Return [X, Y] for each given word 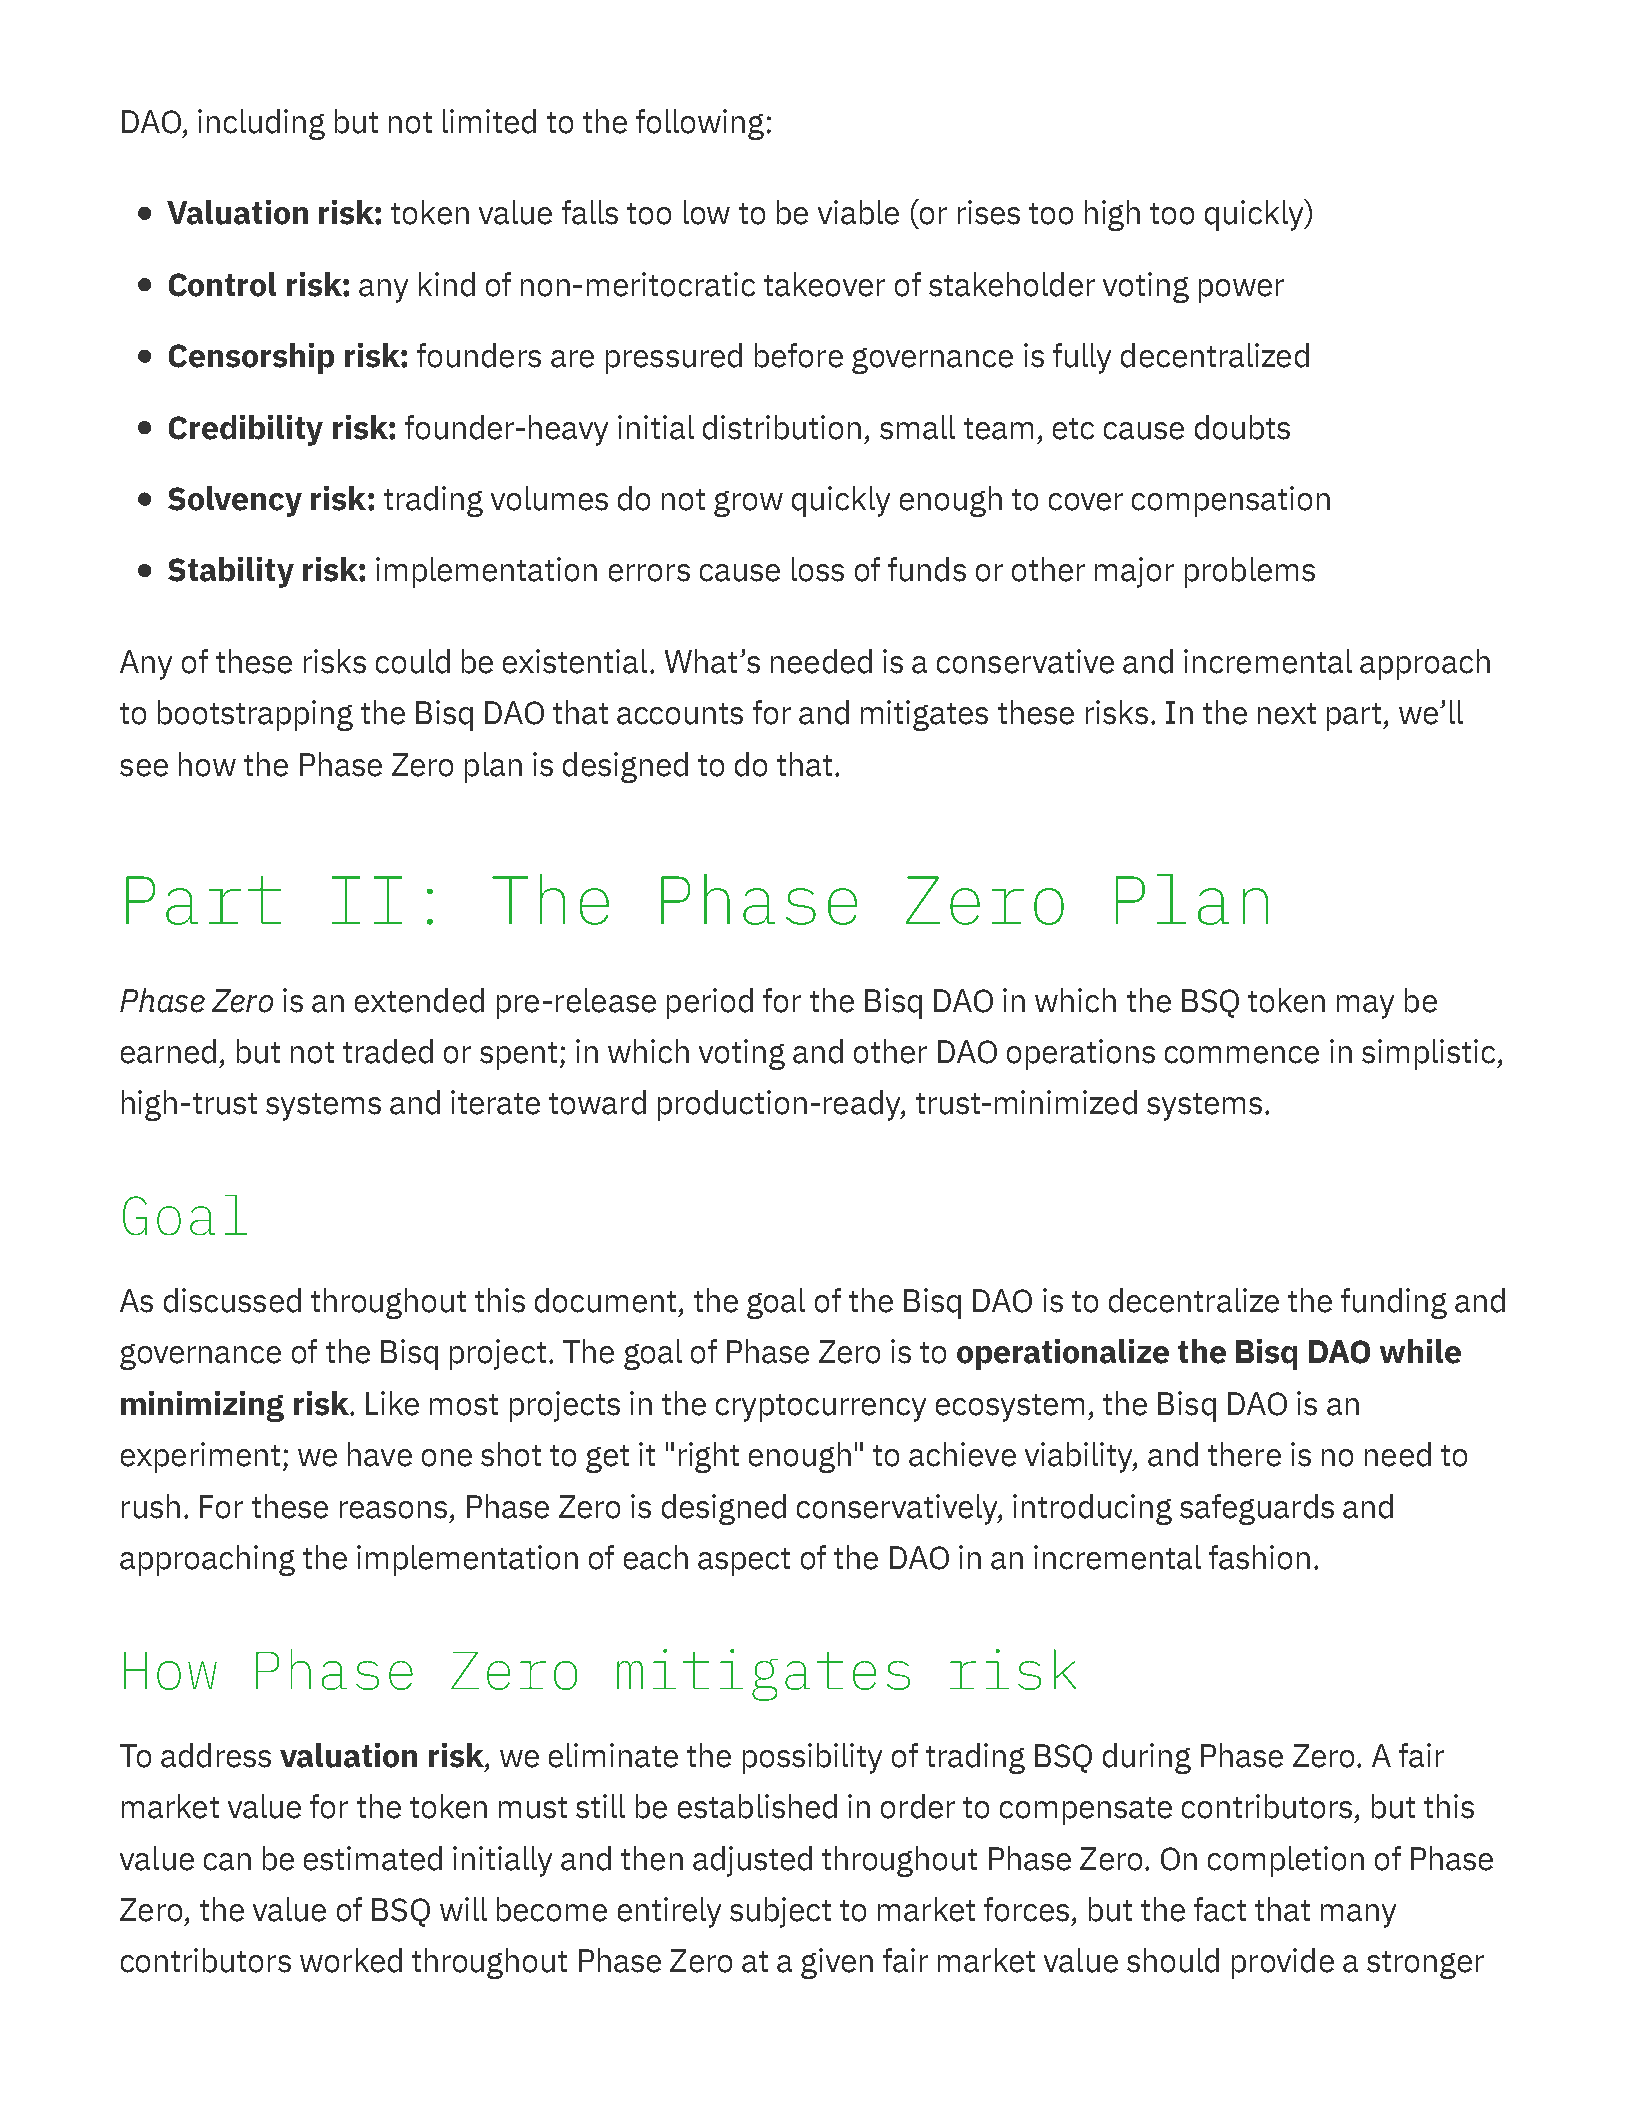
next [1287, 714]
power [1241, 291]
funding [1394, 1303]
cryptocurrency [821, 1408]
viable [858, 212]
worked [351, 1960]
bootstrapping [255, 715]
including [261, 124]
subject [780, 1912]
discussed [232, 1300]
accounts [680, 714]
